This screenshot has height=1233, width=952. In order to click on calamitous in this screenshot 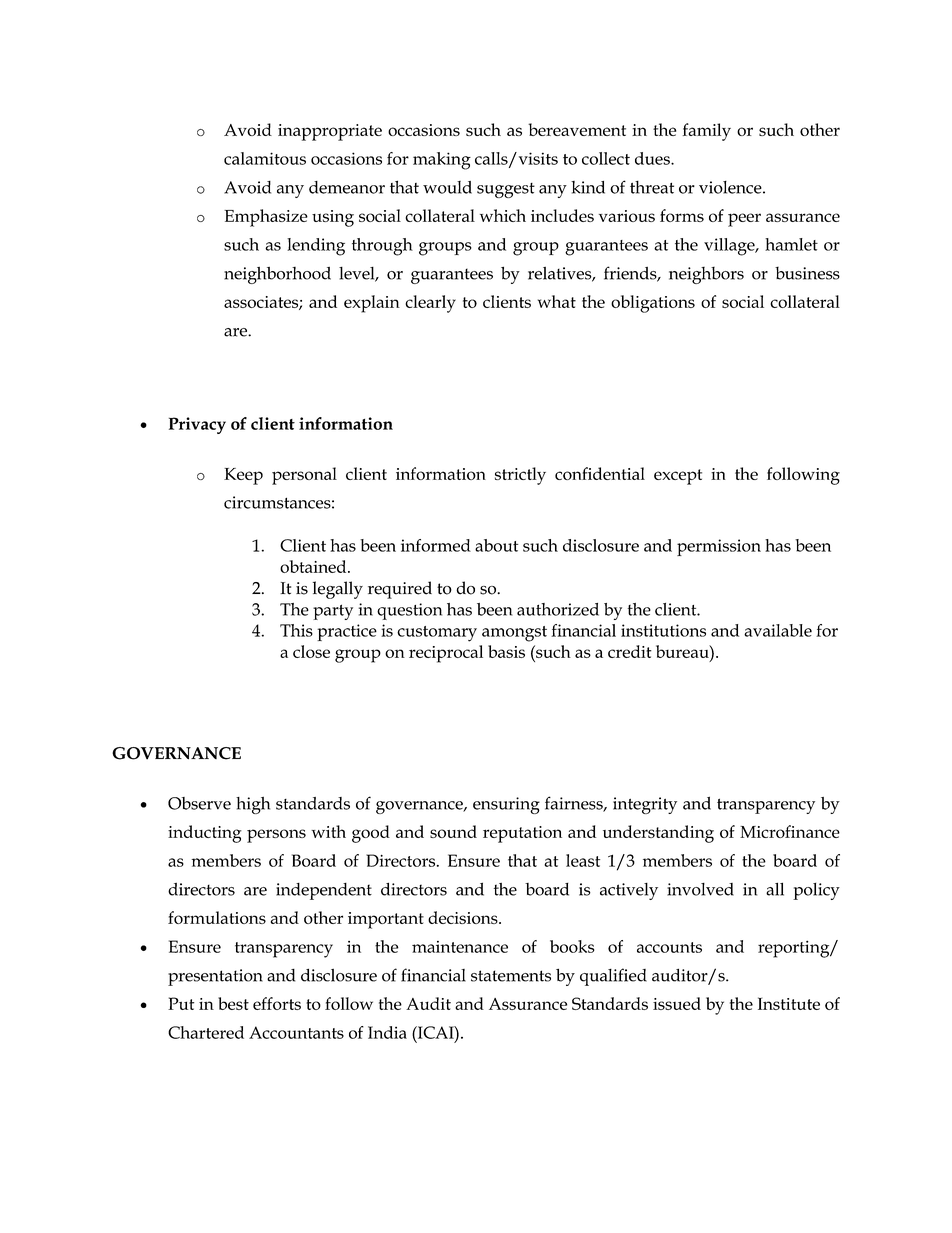, I will do `click(265, 158)`.
